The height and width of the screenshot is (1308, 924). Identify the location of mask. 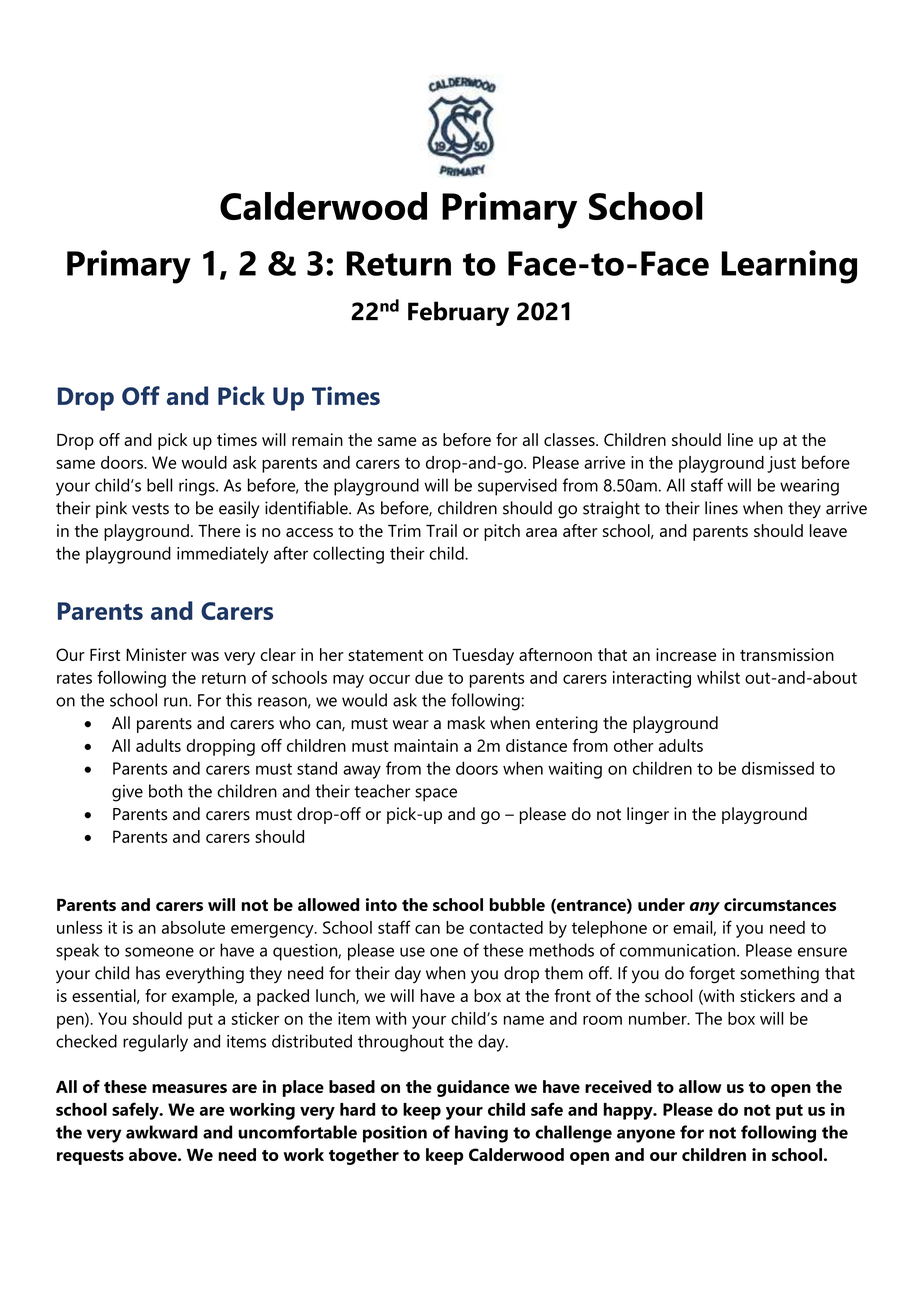
(466, 723).
